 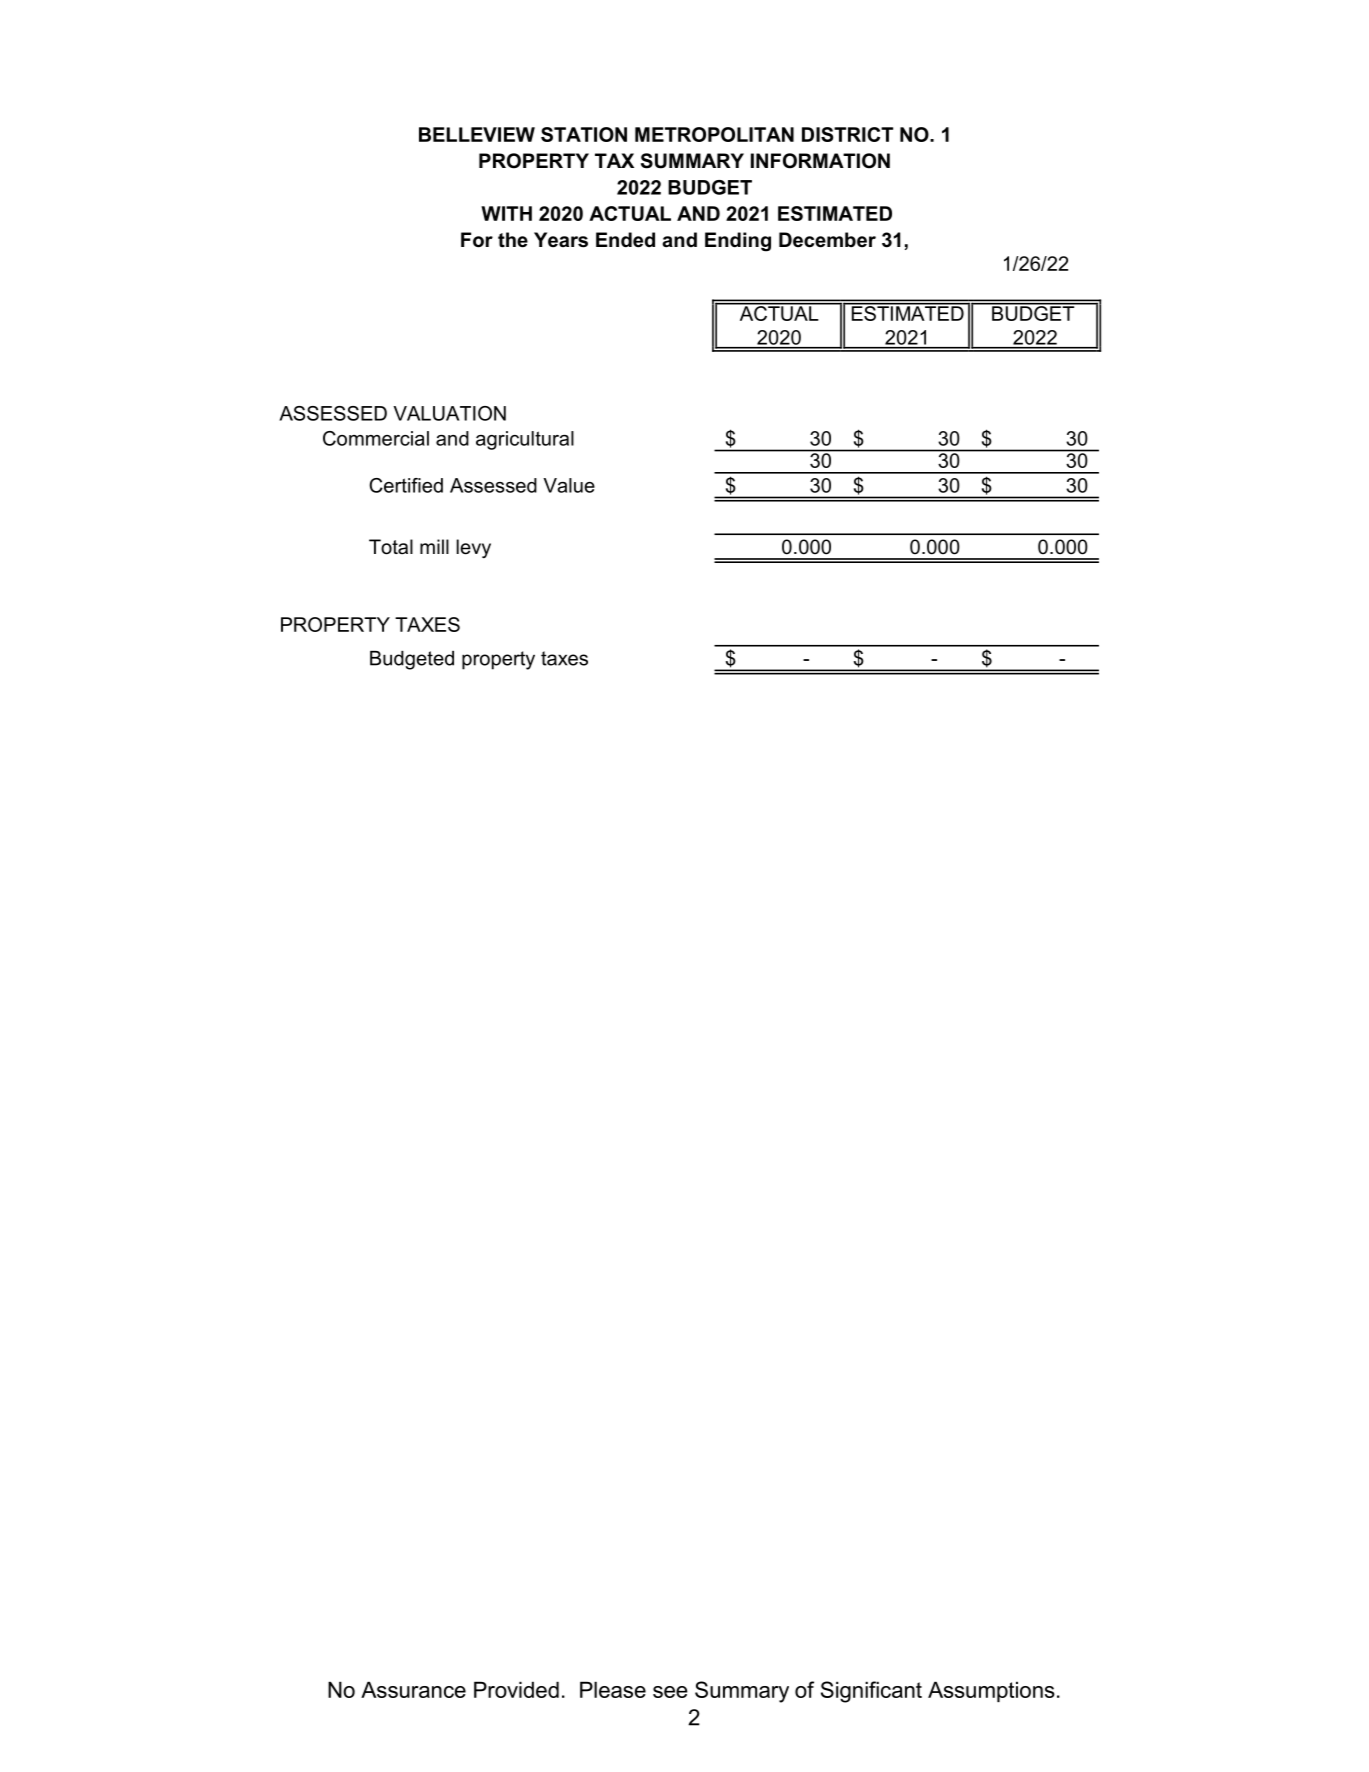 I want to click on Significant, so click(x=871, y=1692).
